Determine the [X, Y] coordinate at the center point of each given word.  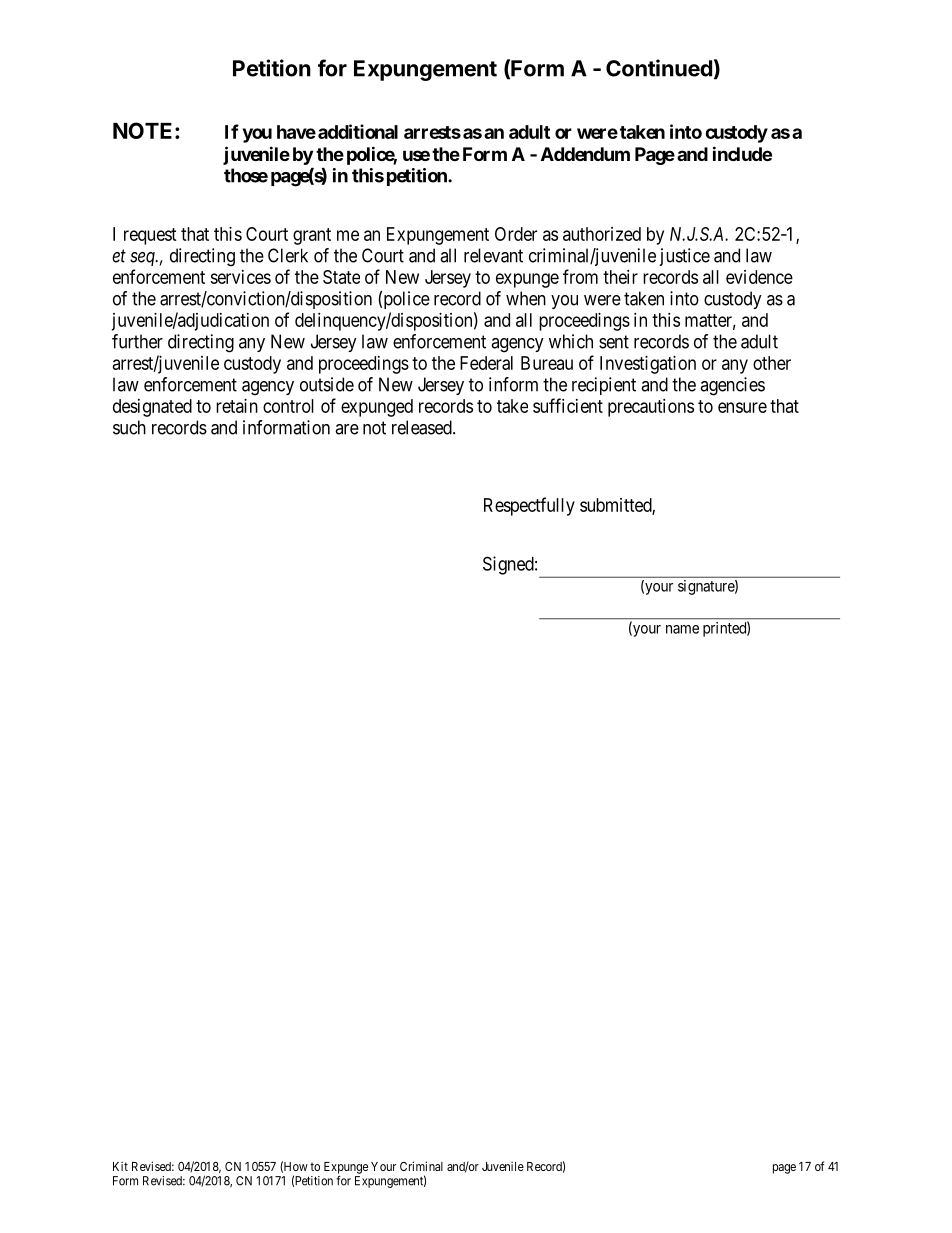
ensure [742, 407]
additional [358, 131]
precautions [651, 408]
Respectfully [529, 506]
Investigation [648, 365]
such [129, 427]
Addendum [585, 154]
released [423, 427]
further [137, 341]
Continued [659, 68]
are [347, 429]
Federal [486, 363]
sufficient [568, 405]
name [682, 629]
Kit [120, 1166]
